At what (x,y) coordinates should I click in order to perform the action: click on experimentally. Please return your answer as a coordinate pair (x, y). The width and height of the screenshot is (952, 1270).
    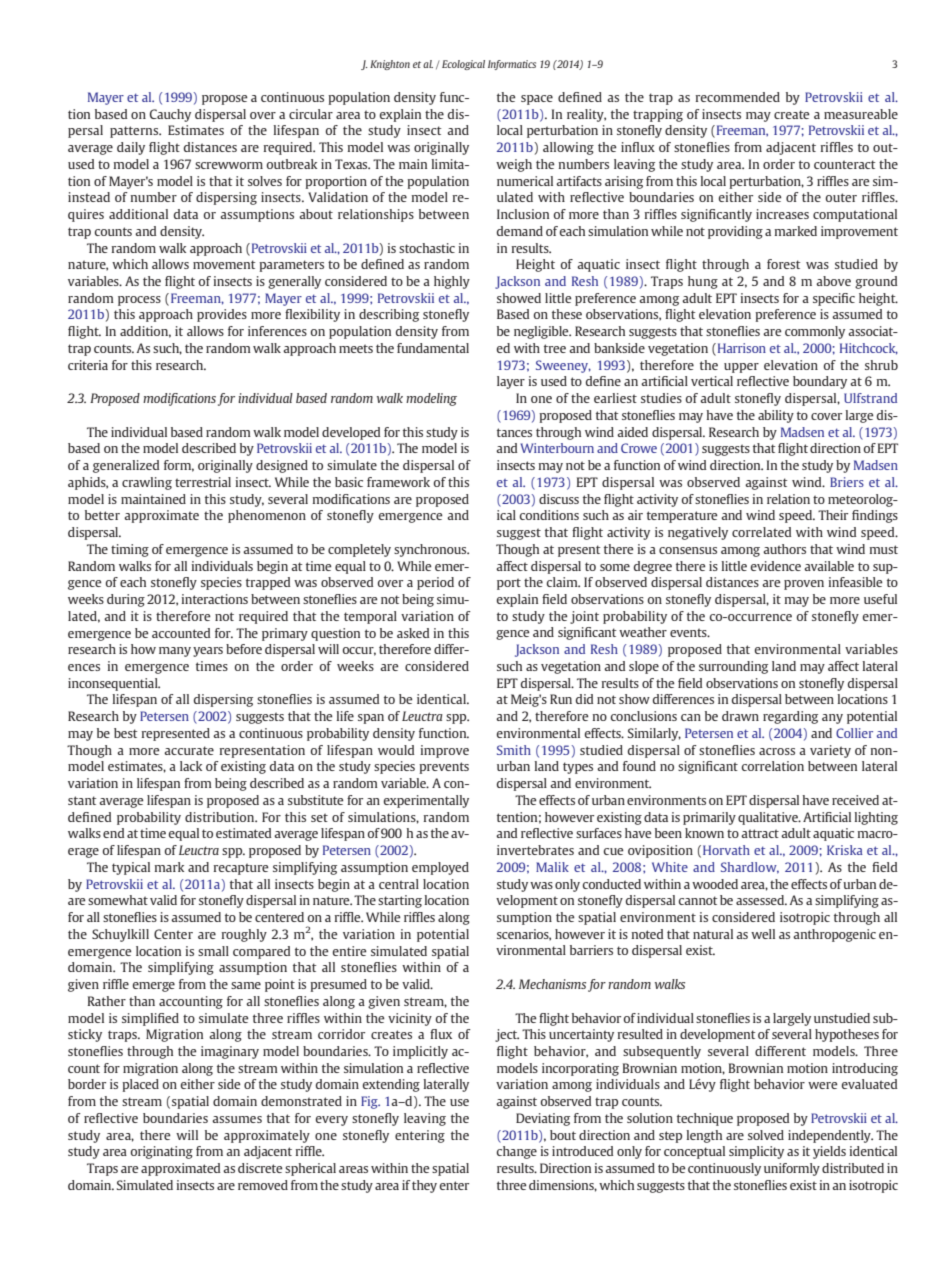
    Looking at the image, I should click on (426, 801).
